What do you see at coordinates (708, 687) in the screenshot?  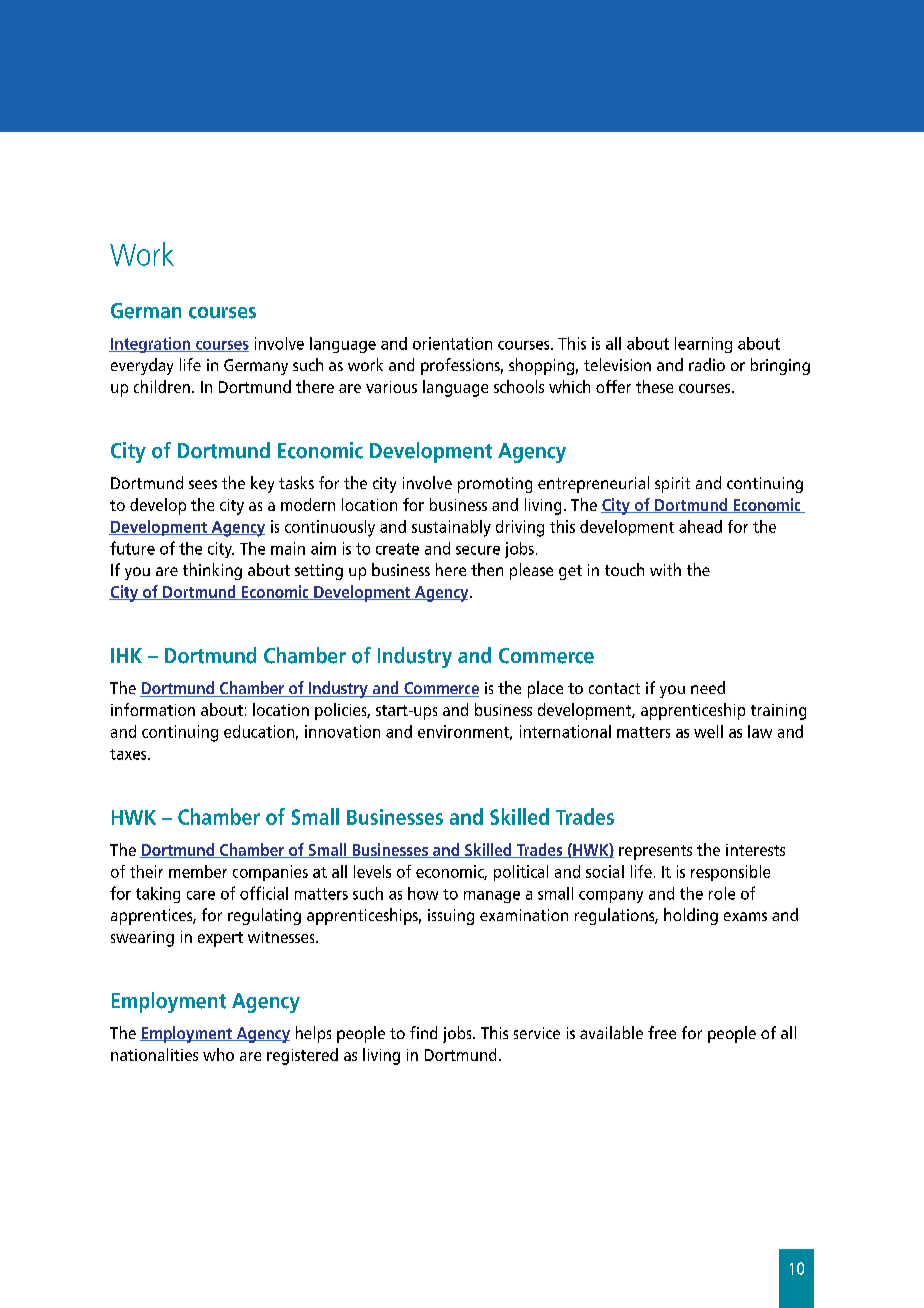 I see `need` at bounding box center [708, 687].
